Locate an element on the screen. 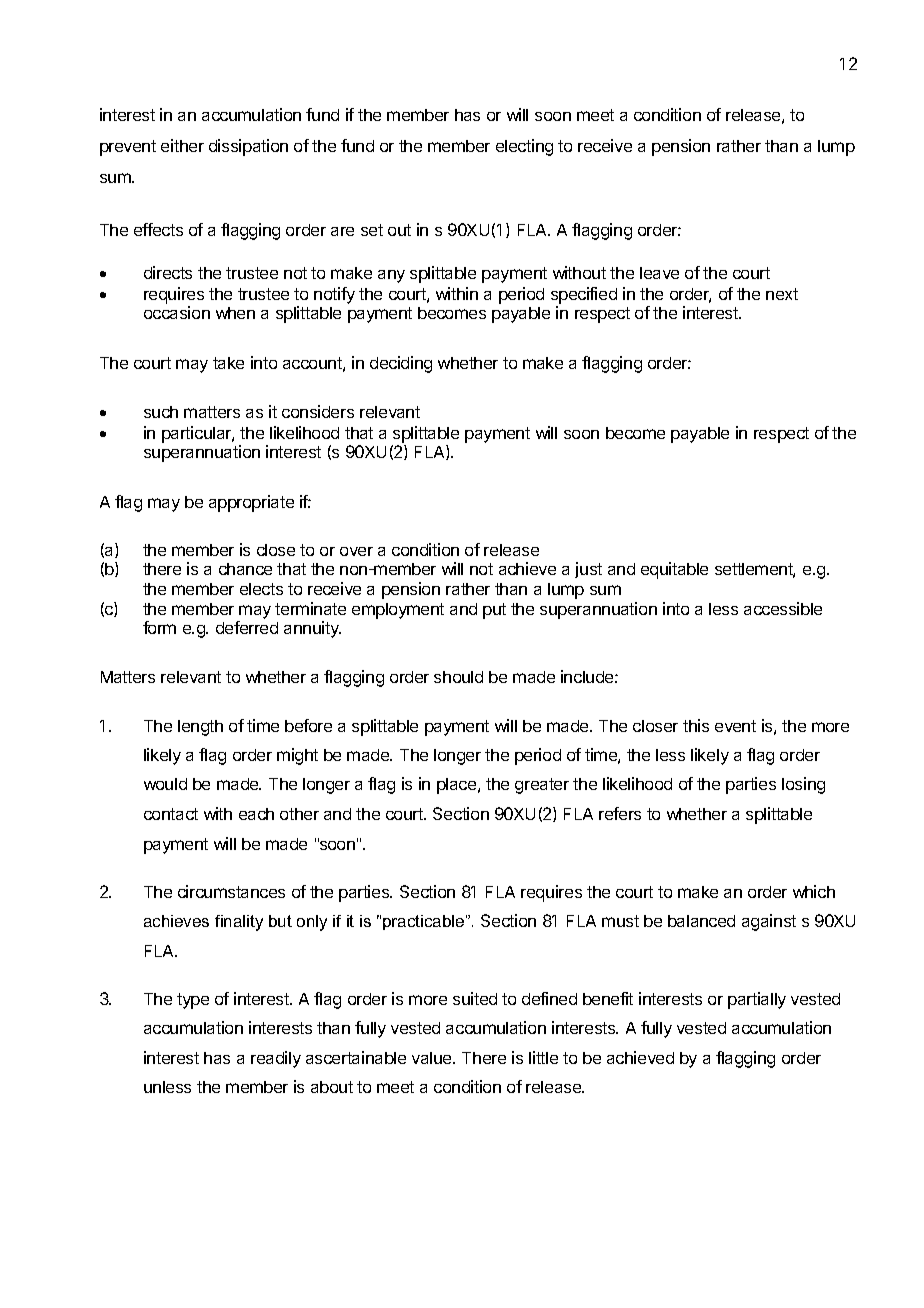 The height and width of the screenshot is (1308, 924). deferred is located at coordinates (247, 627).
